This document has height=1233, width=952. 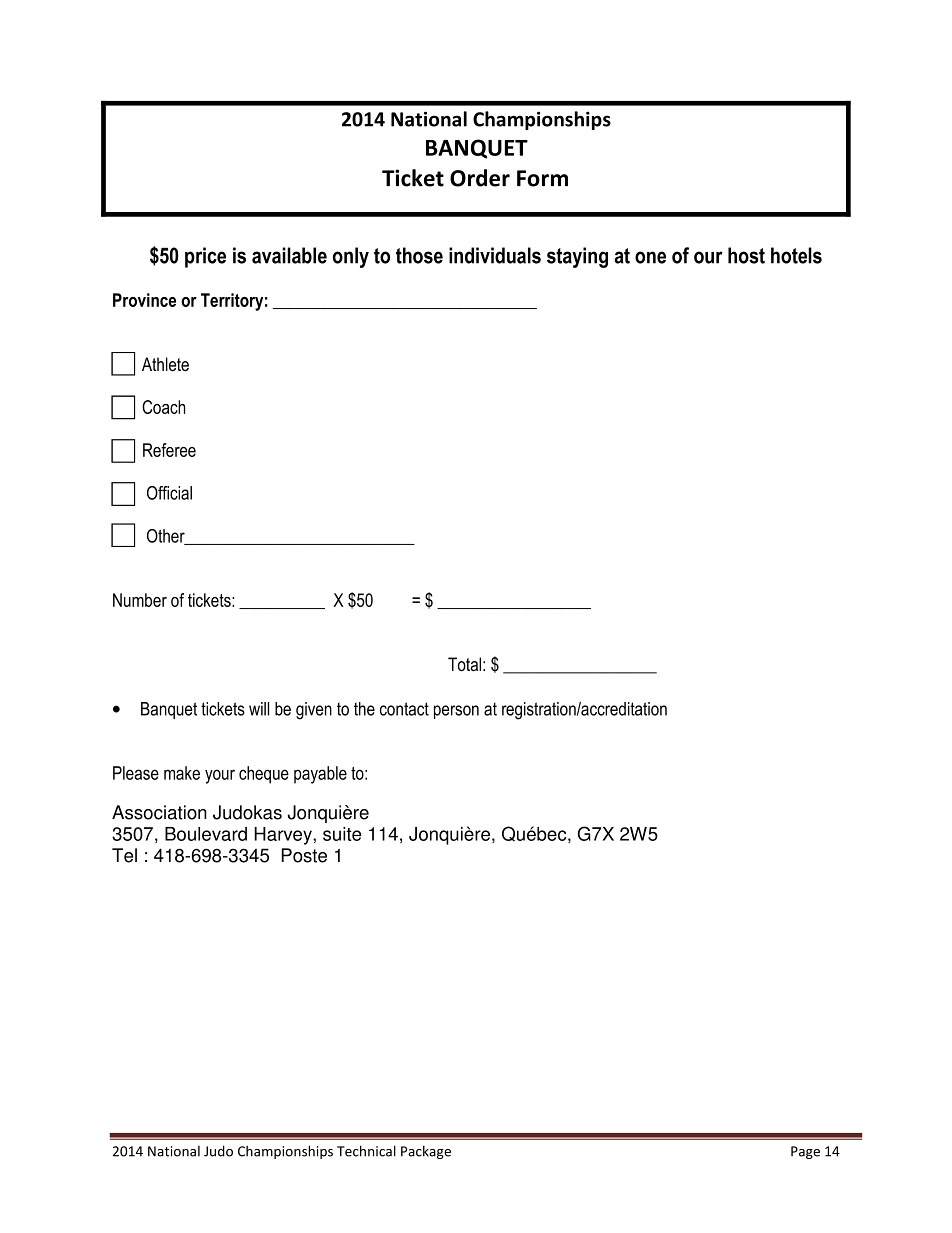 What do you see at coordinates (404, 709) in the document?
I see `contact` at bounding box center [404, 709].
